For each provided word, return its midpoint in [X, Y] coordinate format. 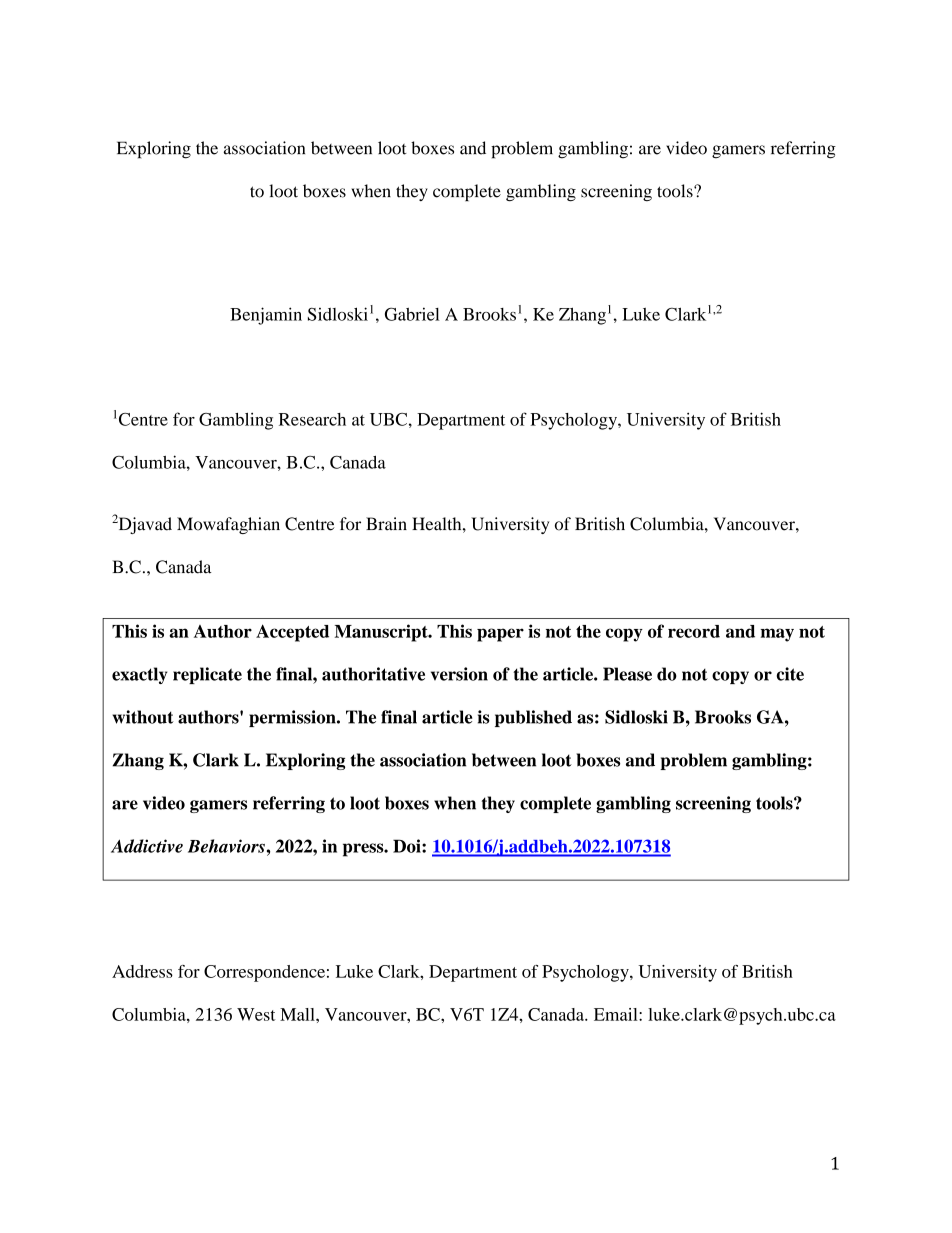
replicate [207, 675]
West [256, 1014]
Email [617, 1014]
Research [312, 419]
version [459, 674]
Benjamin [266, 316]
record [694, 631]
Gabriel [412, 314]
